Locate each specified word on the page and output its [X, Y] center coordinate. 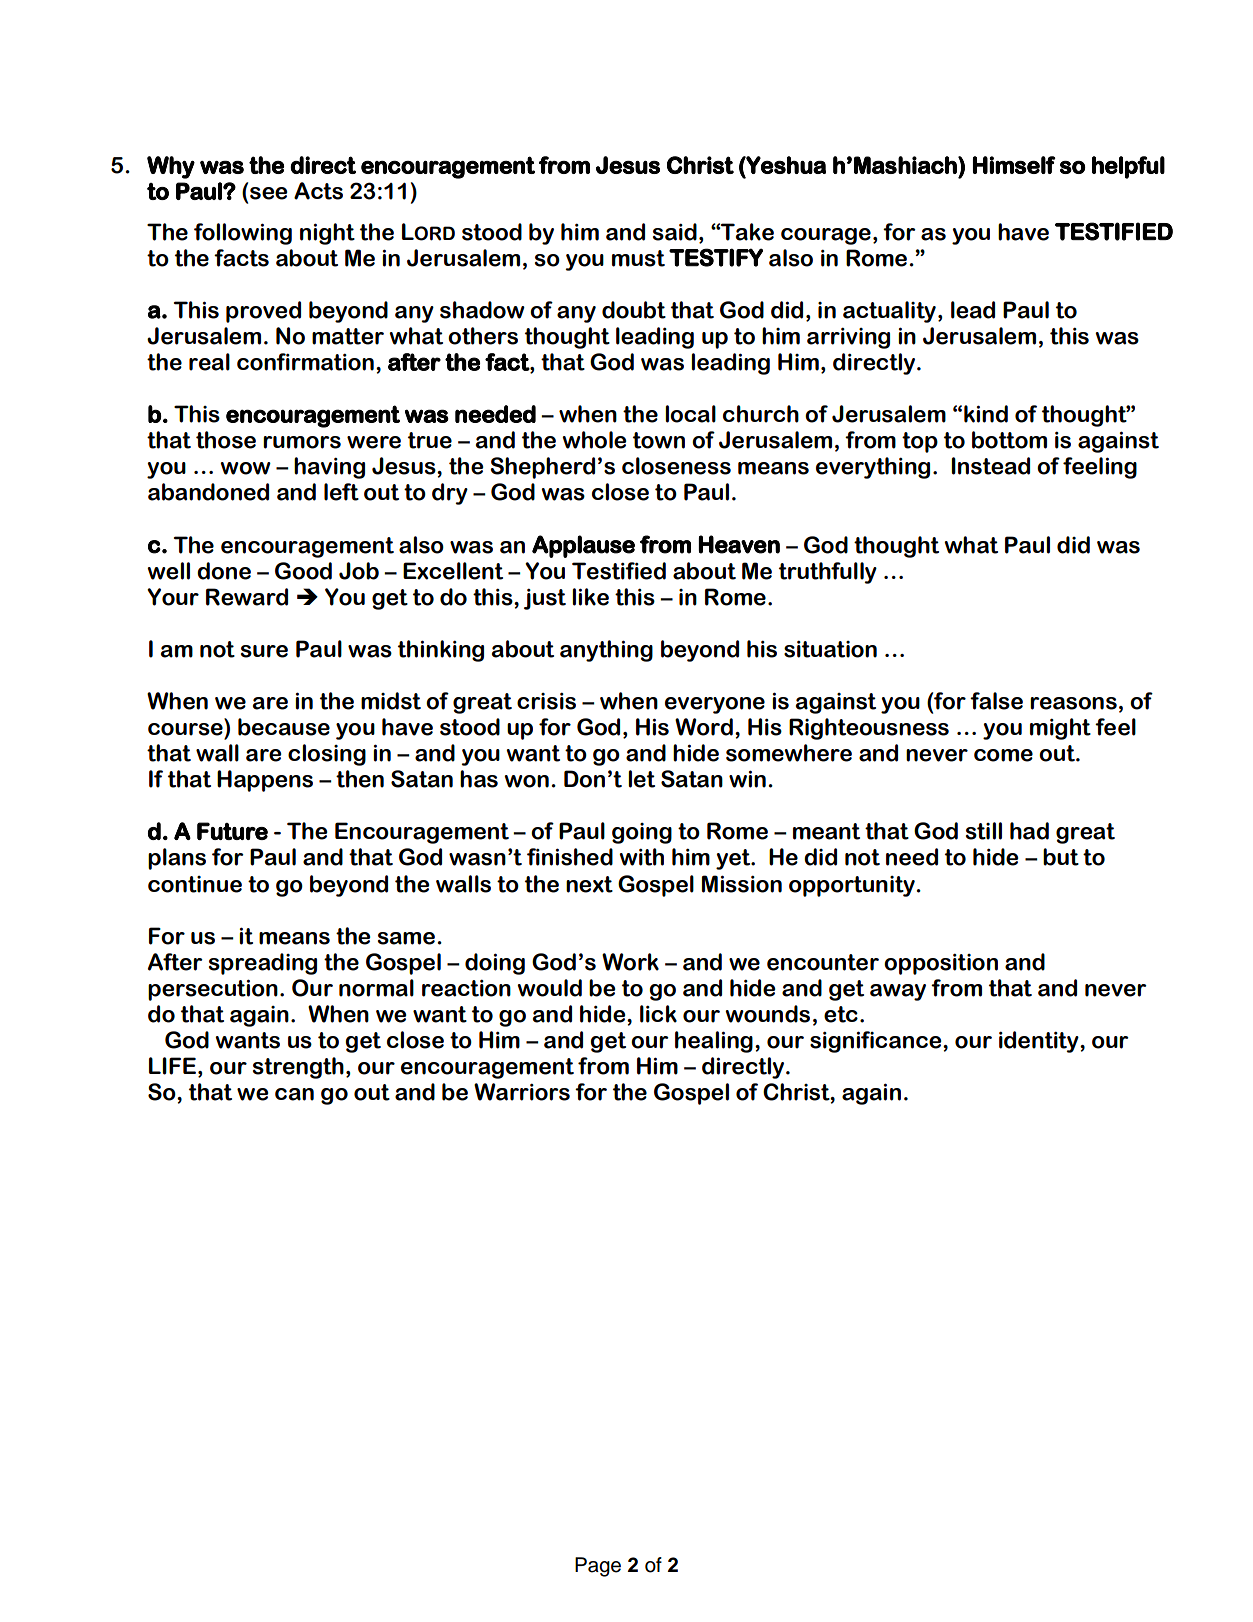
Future [232, 831]
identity [1040, 1042]
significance [877, 1042]
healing [714, 1042]
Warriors [522, 1092]
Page [598, 1567]
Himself [1014, 165]
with [641, 857]
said [675, 232]
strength [298, 1068]
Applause [583, 546]
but [1061, 857]
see [269, 193]
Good [303, 571]
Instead [990, 466]
